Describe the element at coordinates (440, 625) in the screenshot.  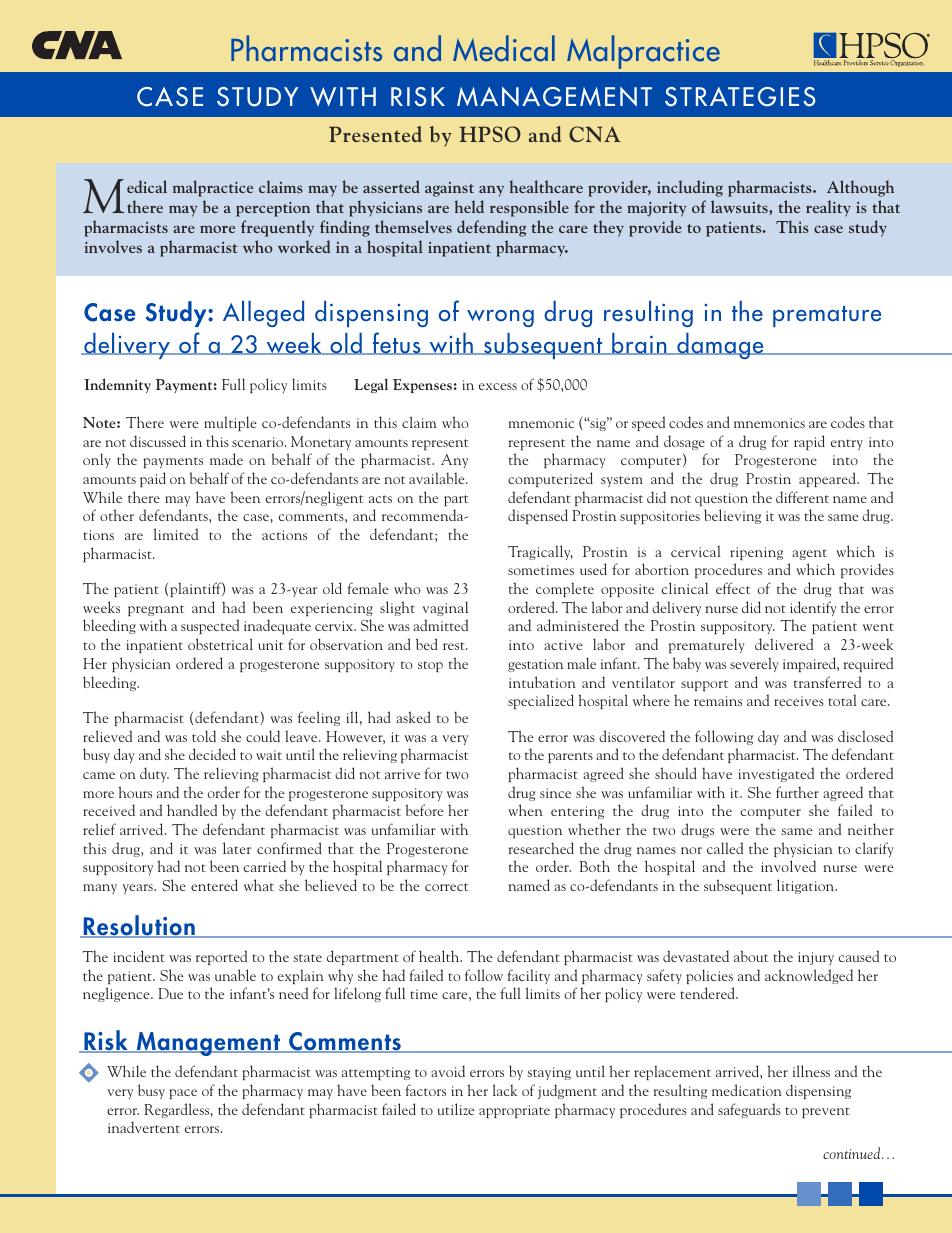
I see `admitted` at that location.
